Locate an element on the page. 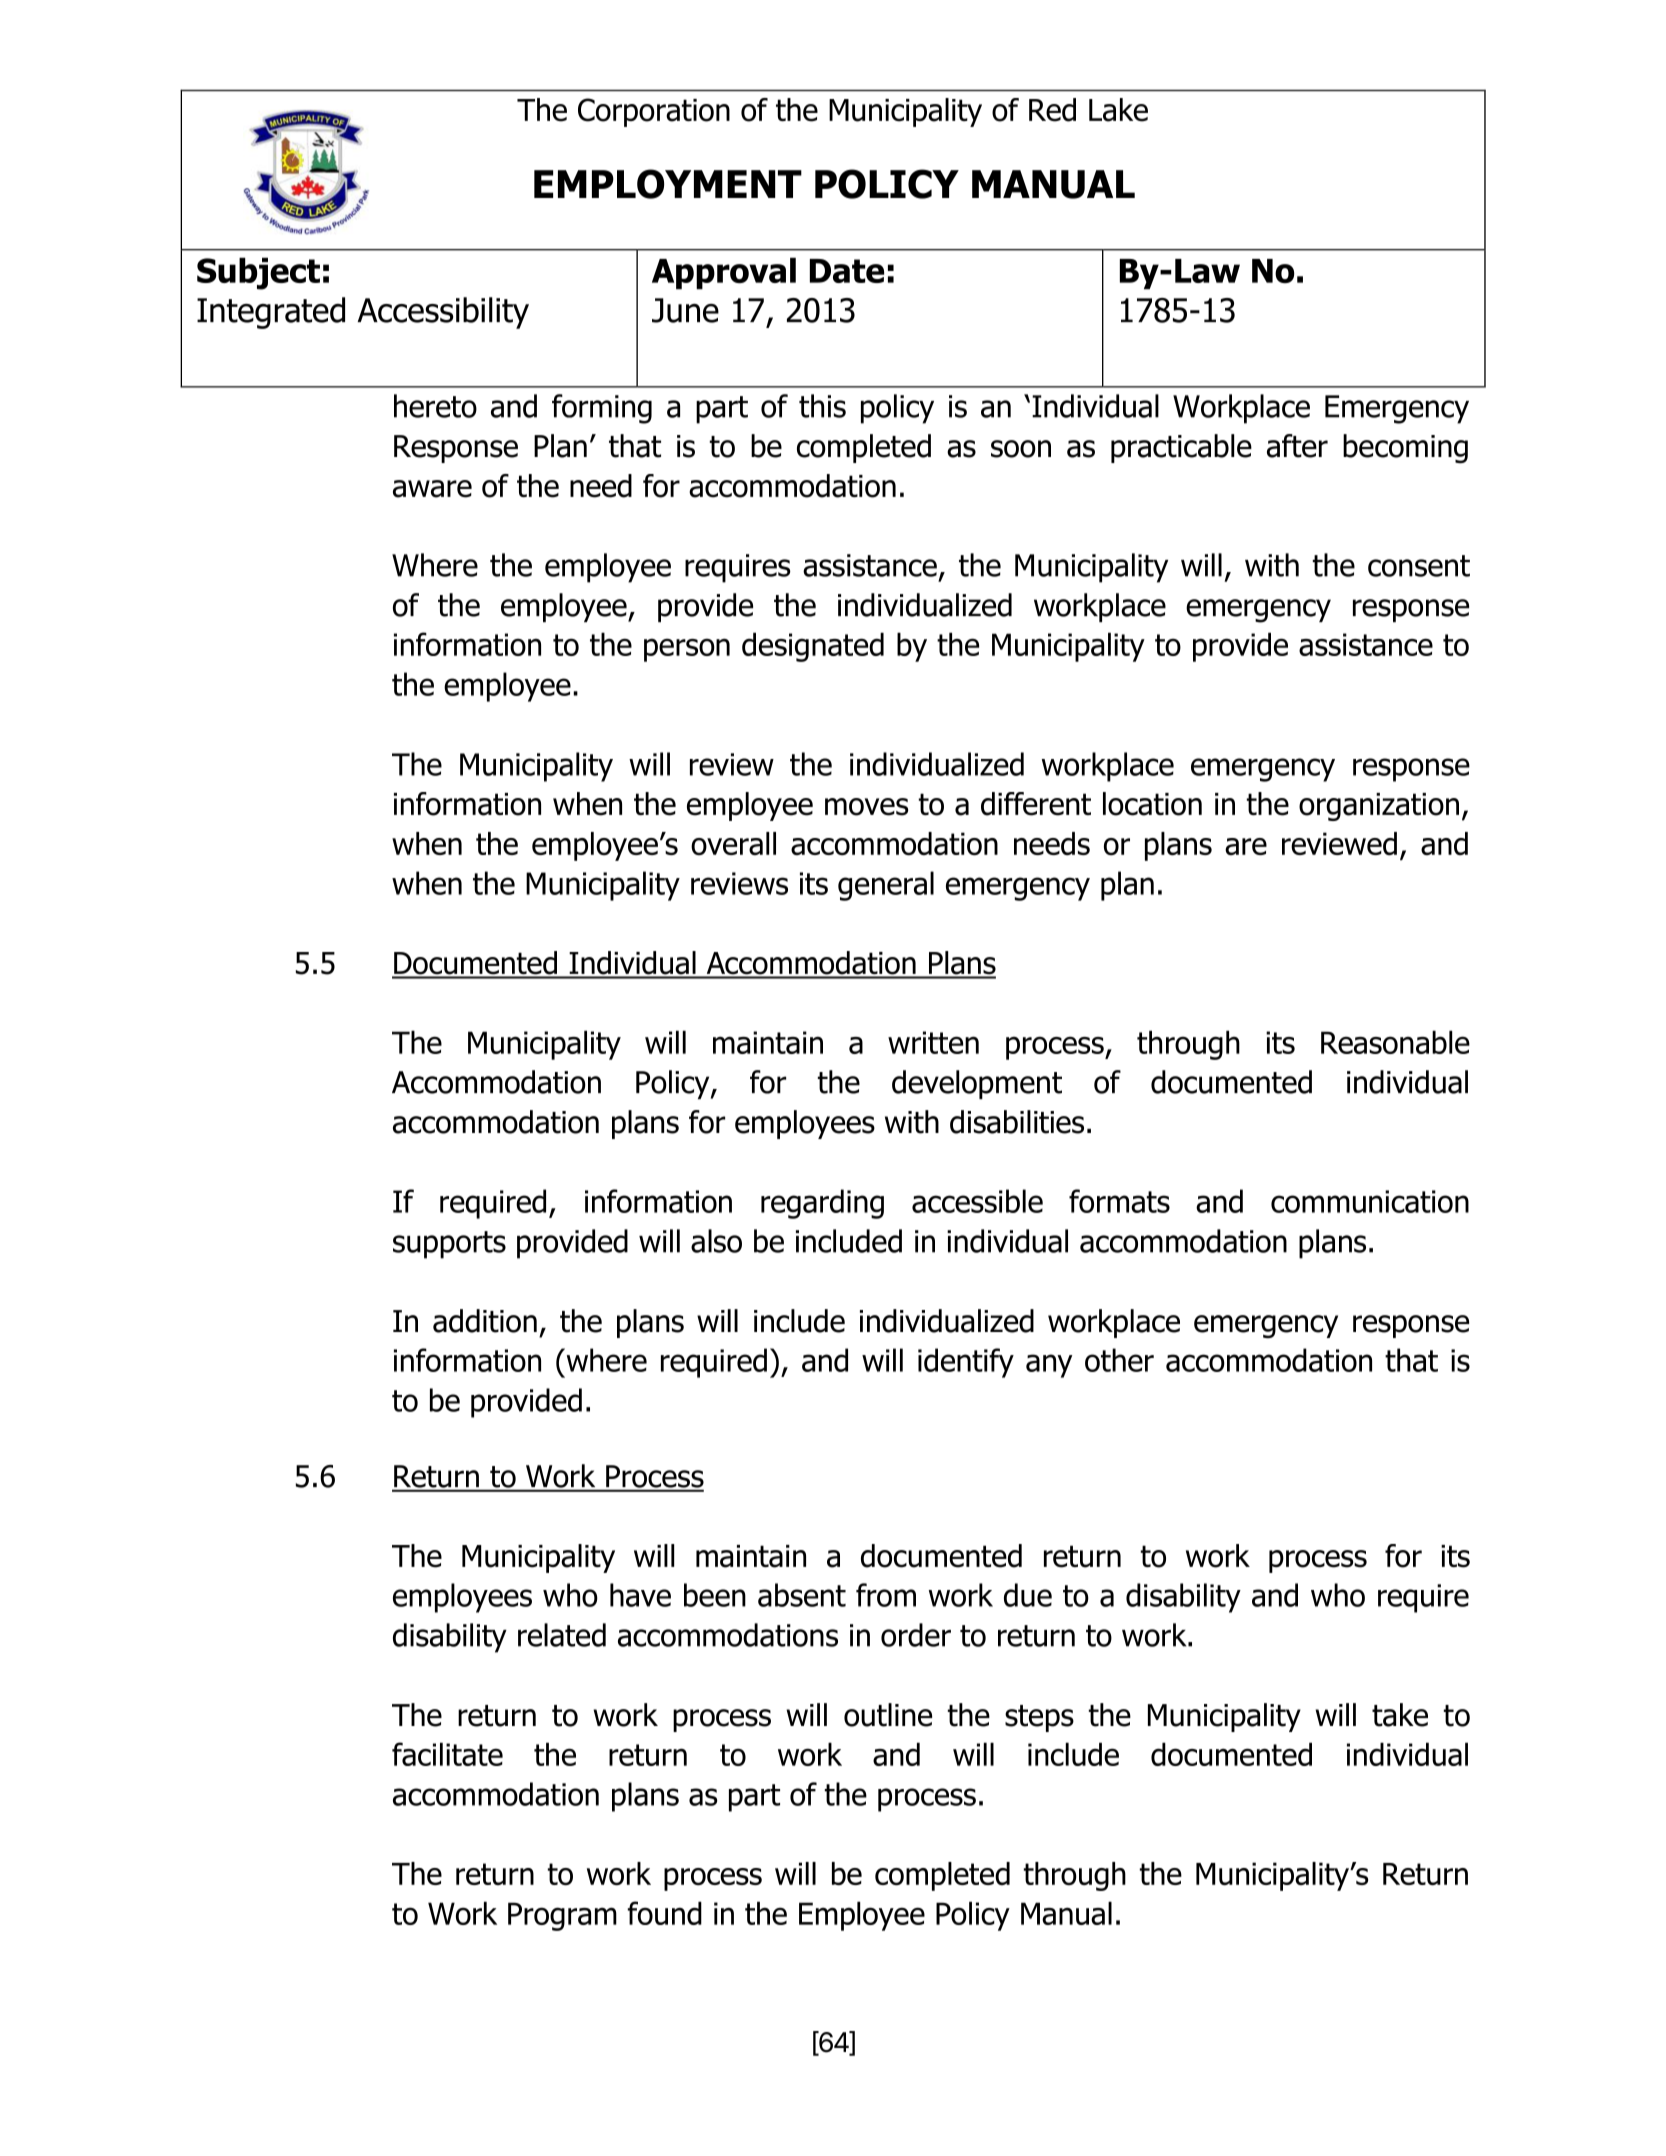 This image has height=2156, width=1666. Reasonable is located at coordinates (1395, 1042).
